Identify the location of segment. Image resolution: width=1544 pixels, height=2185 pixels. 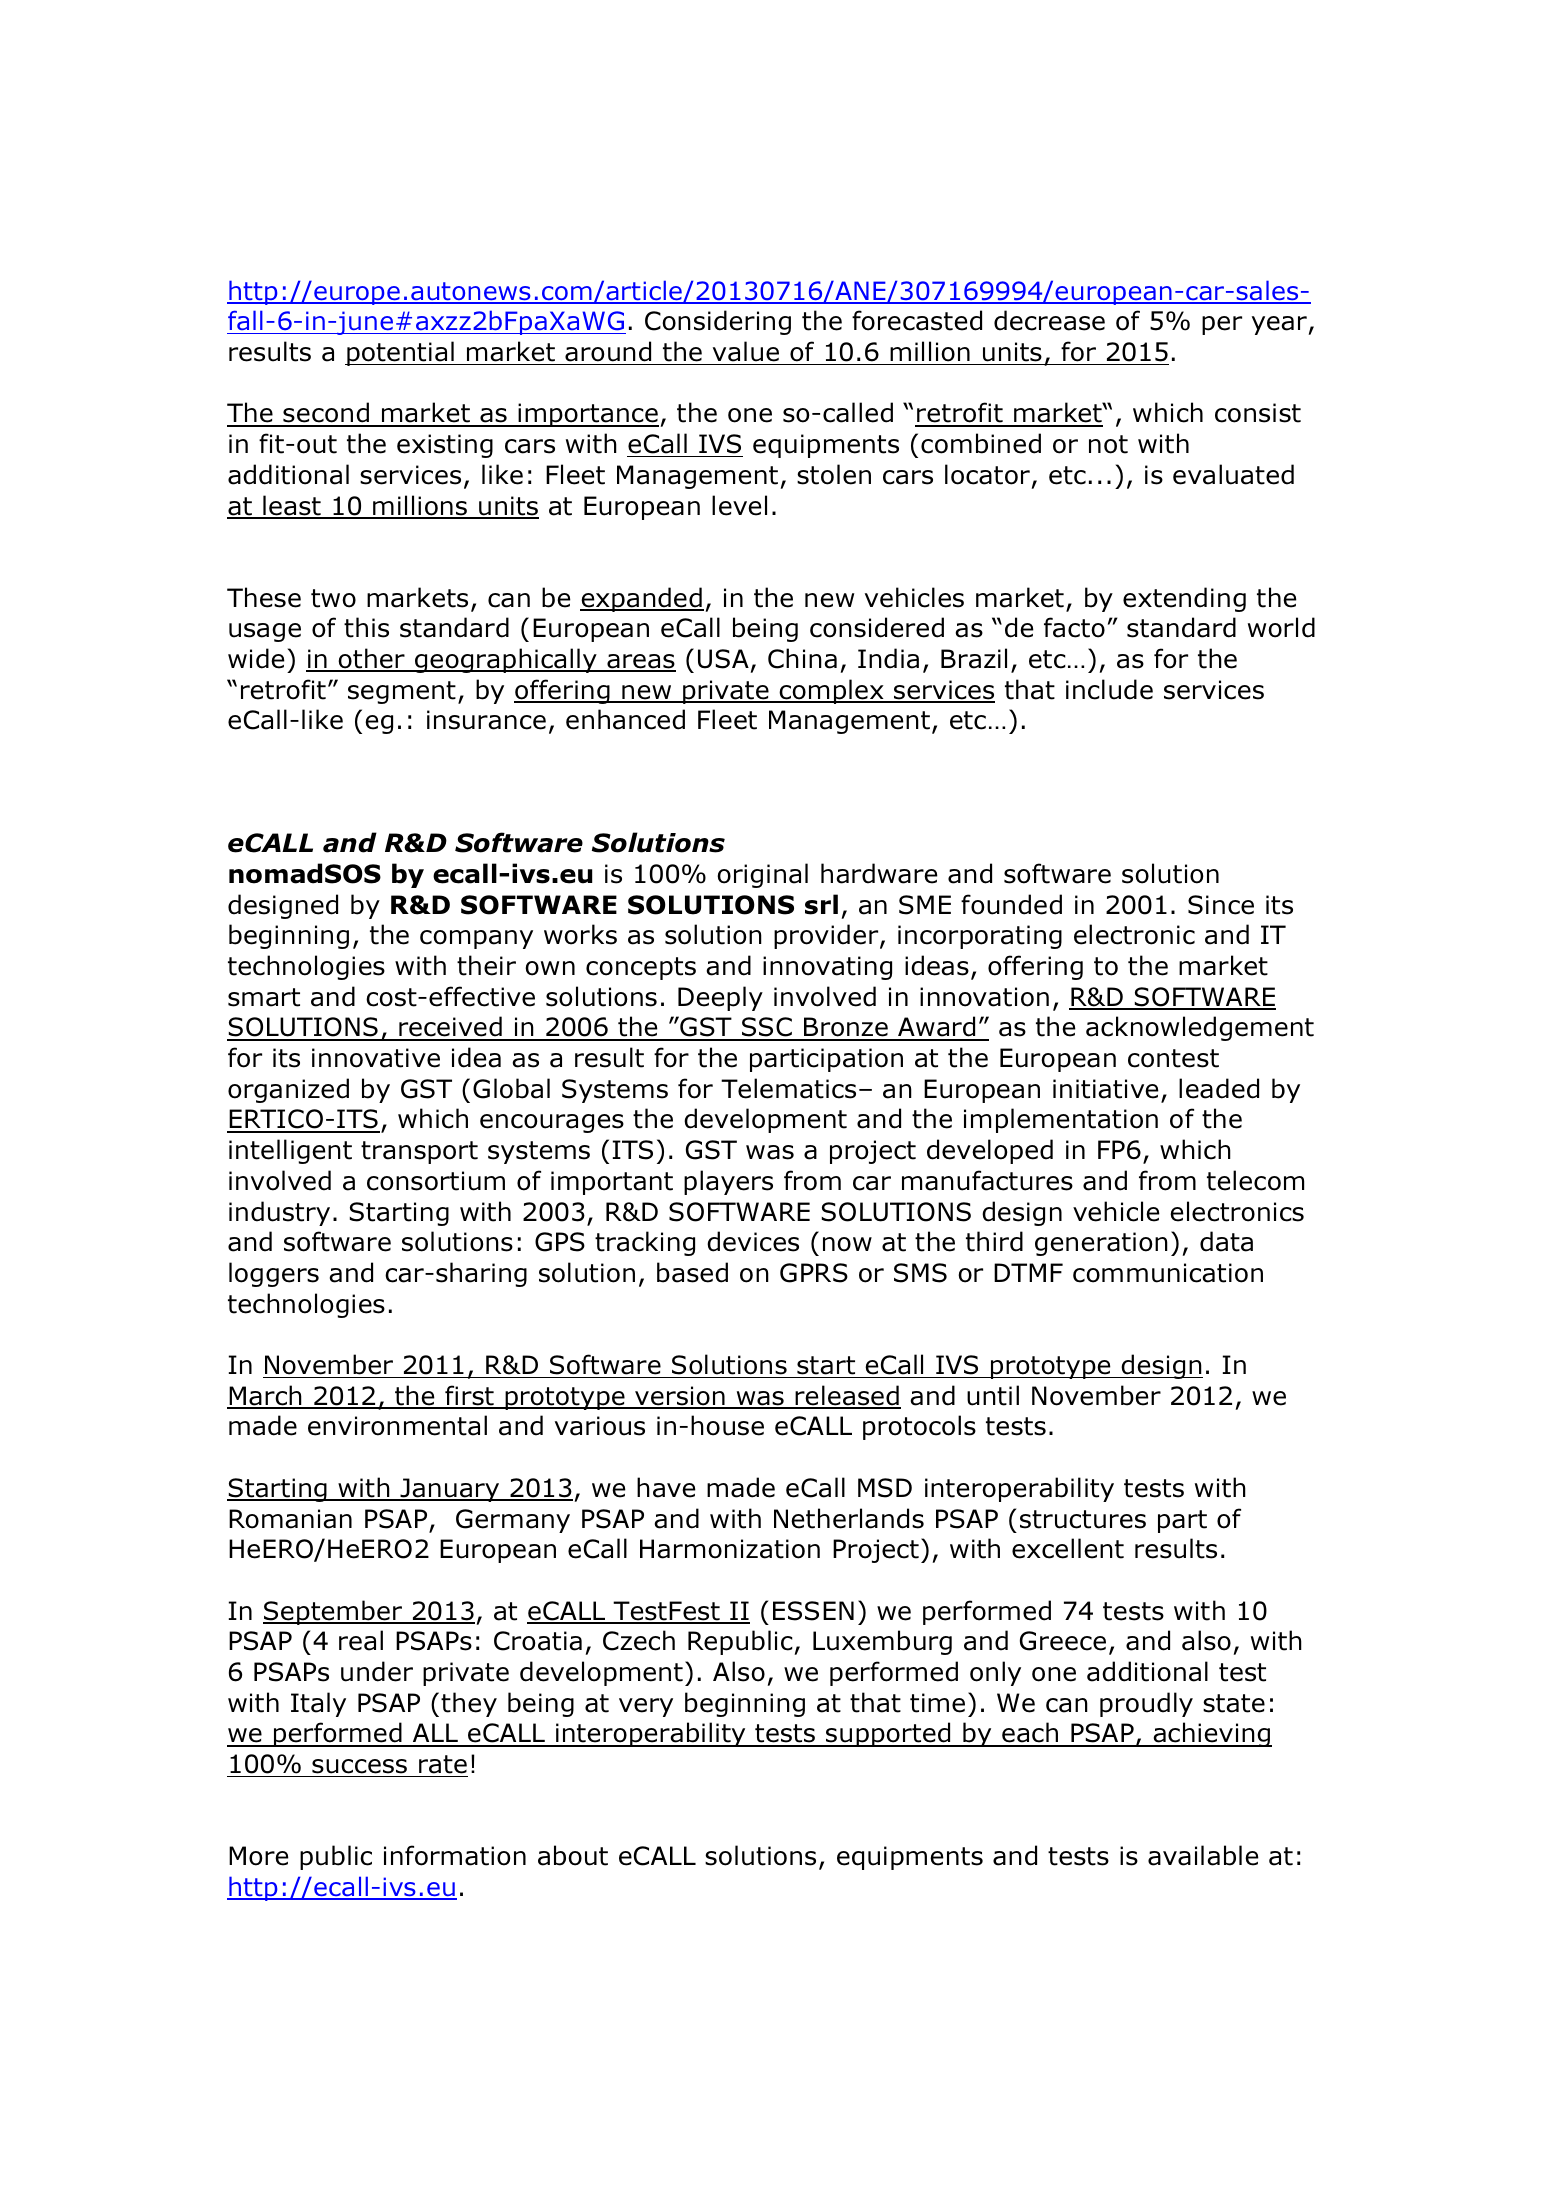
(402, 692).
